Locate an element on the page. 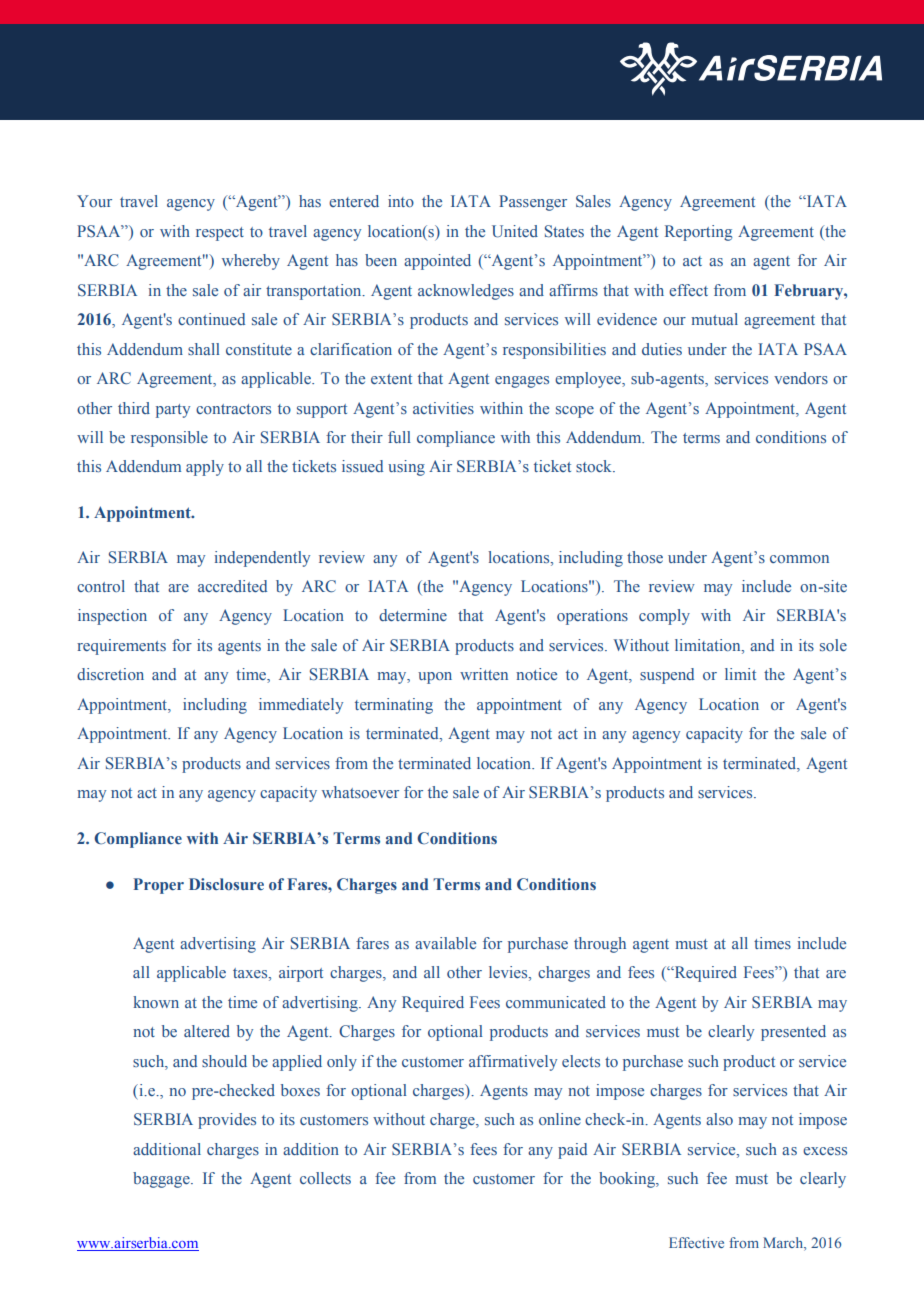  known is located at coordinates (156, 1002).
